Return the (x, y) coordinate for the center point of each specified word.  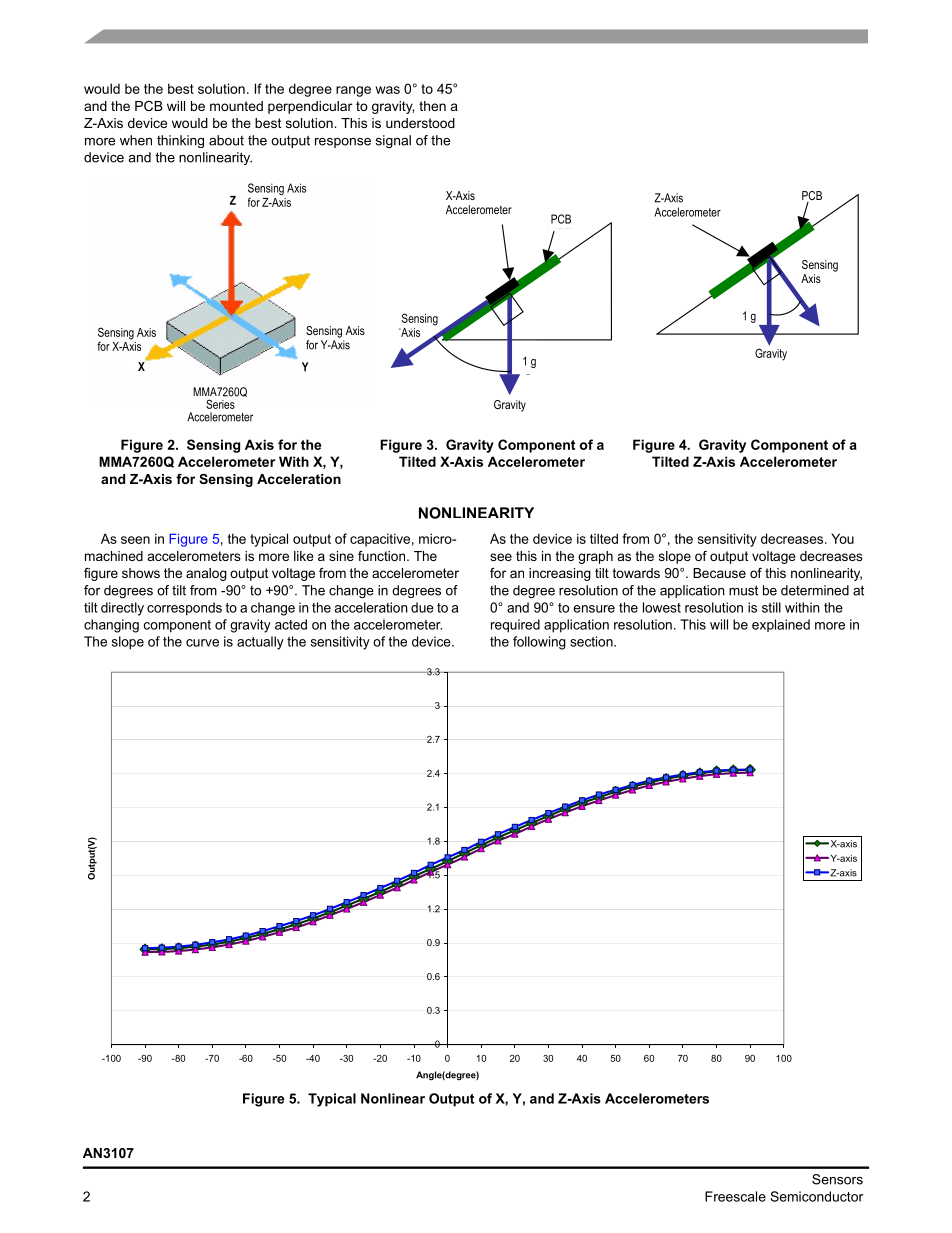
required (515, 626)
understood (420, 123)
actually (260, 643)
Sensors (837, 1179)
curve (202, 643)
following (539, 643)
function (383, 556)
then (432, 106)
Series (220, 404)
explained (781, 625)
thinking (180, 141)
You (842, 538)
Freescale (735, 1196)
